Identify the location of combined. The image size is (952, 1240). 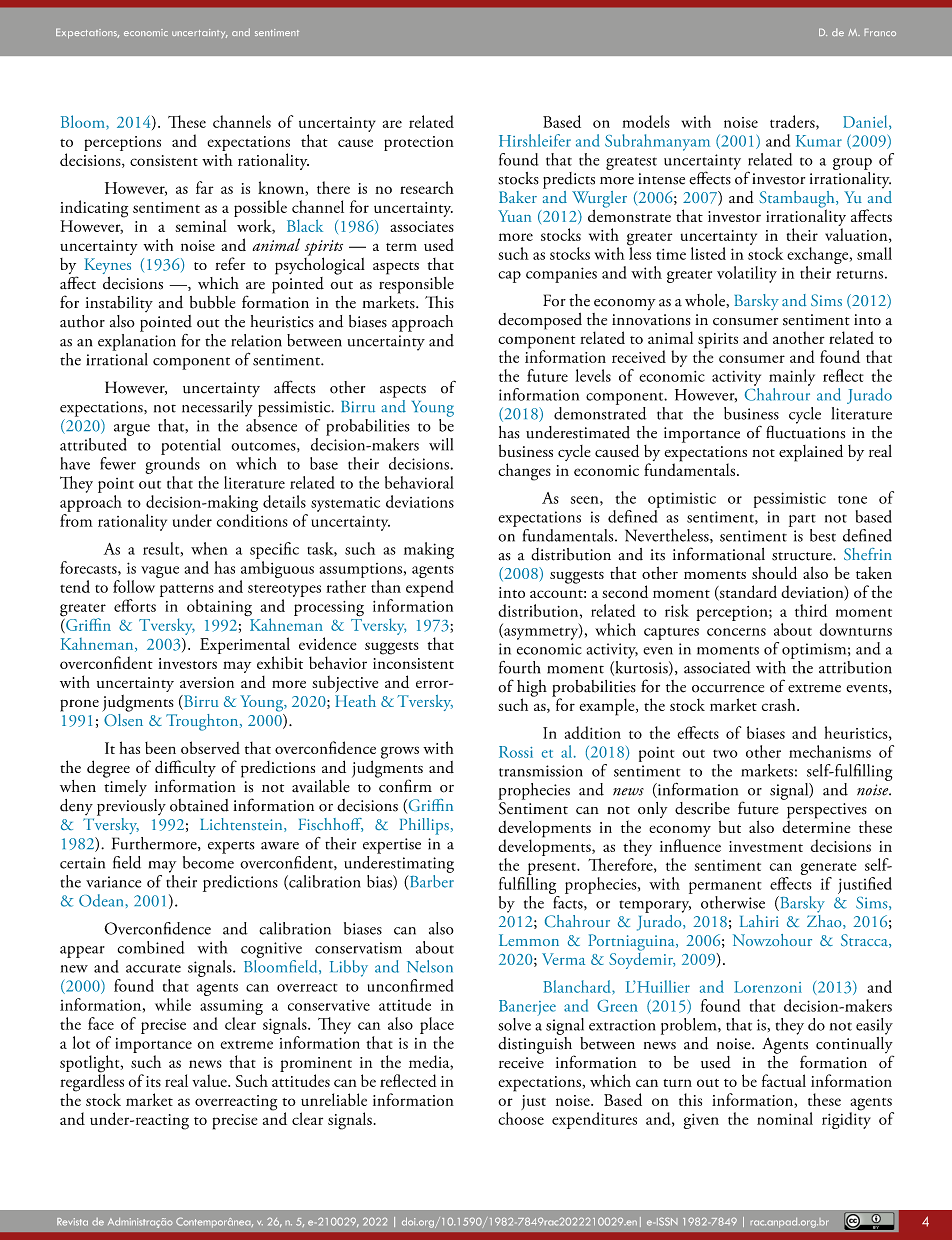
(151, 947).
